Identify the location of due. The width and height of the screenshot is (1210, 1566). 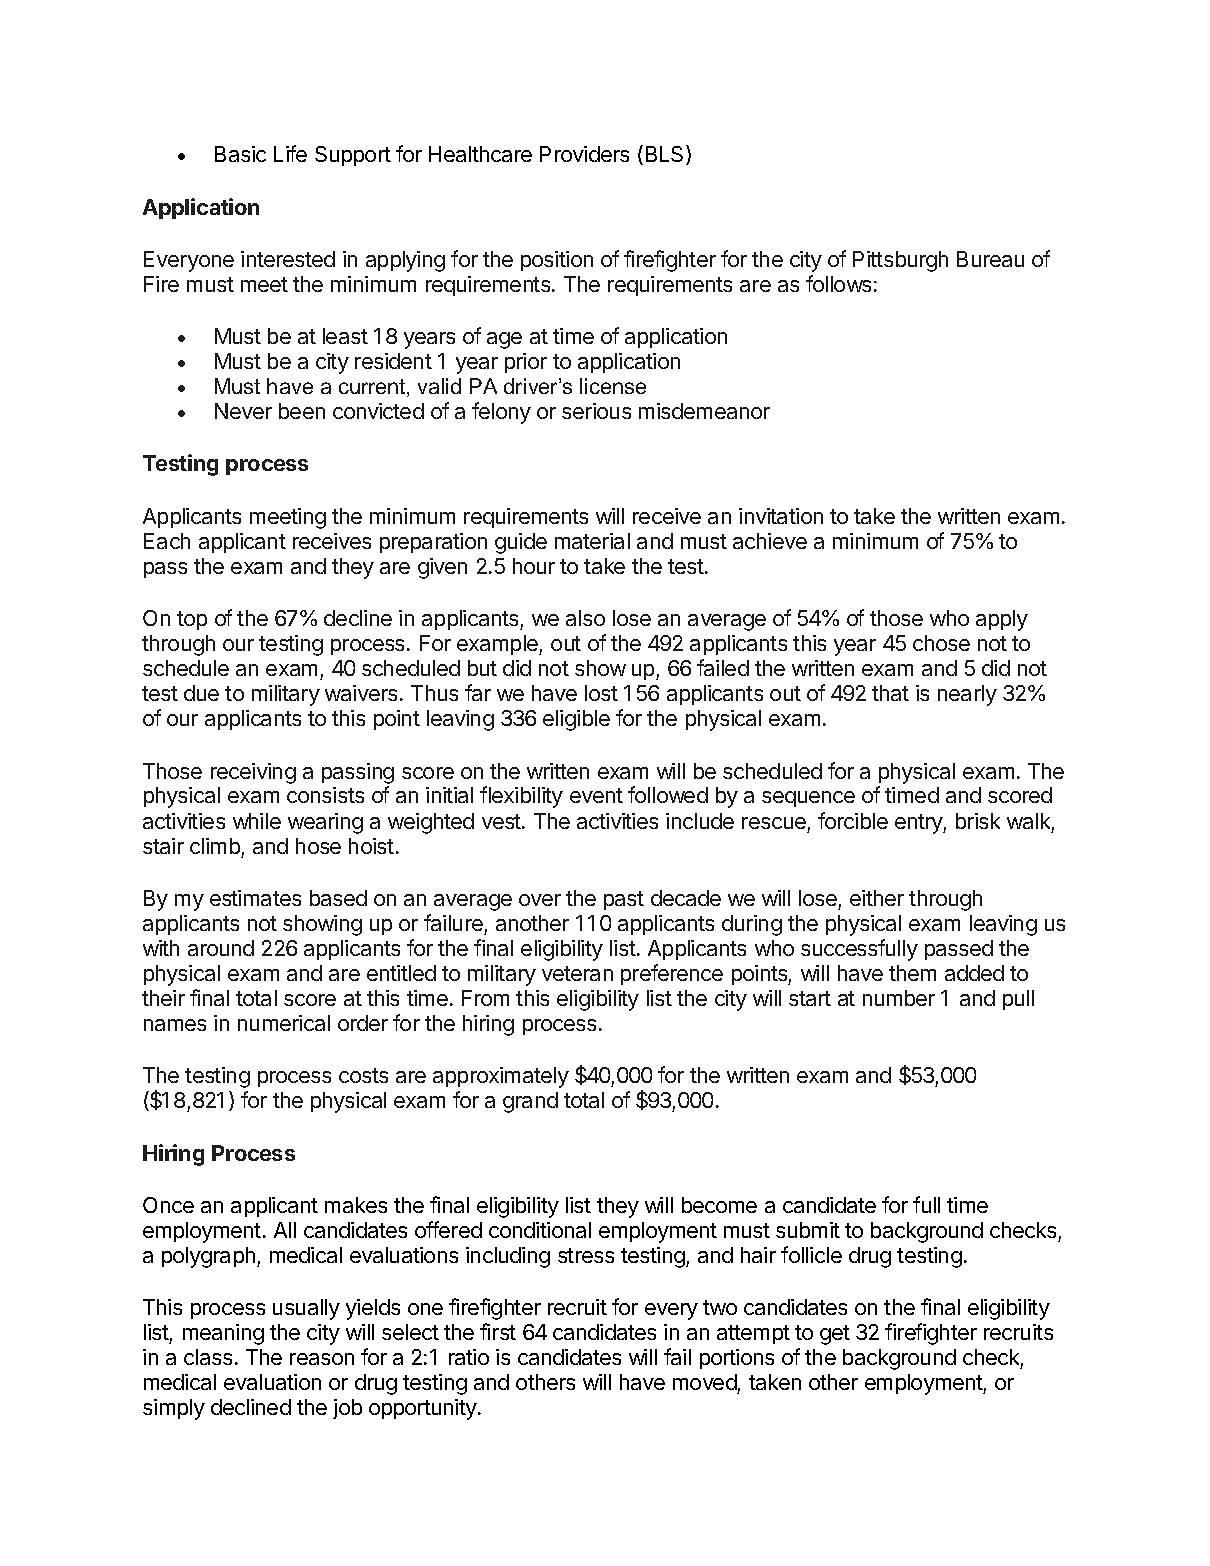
(201, 693).
